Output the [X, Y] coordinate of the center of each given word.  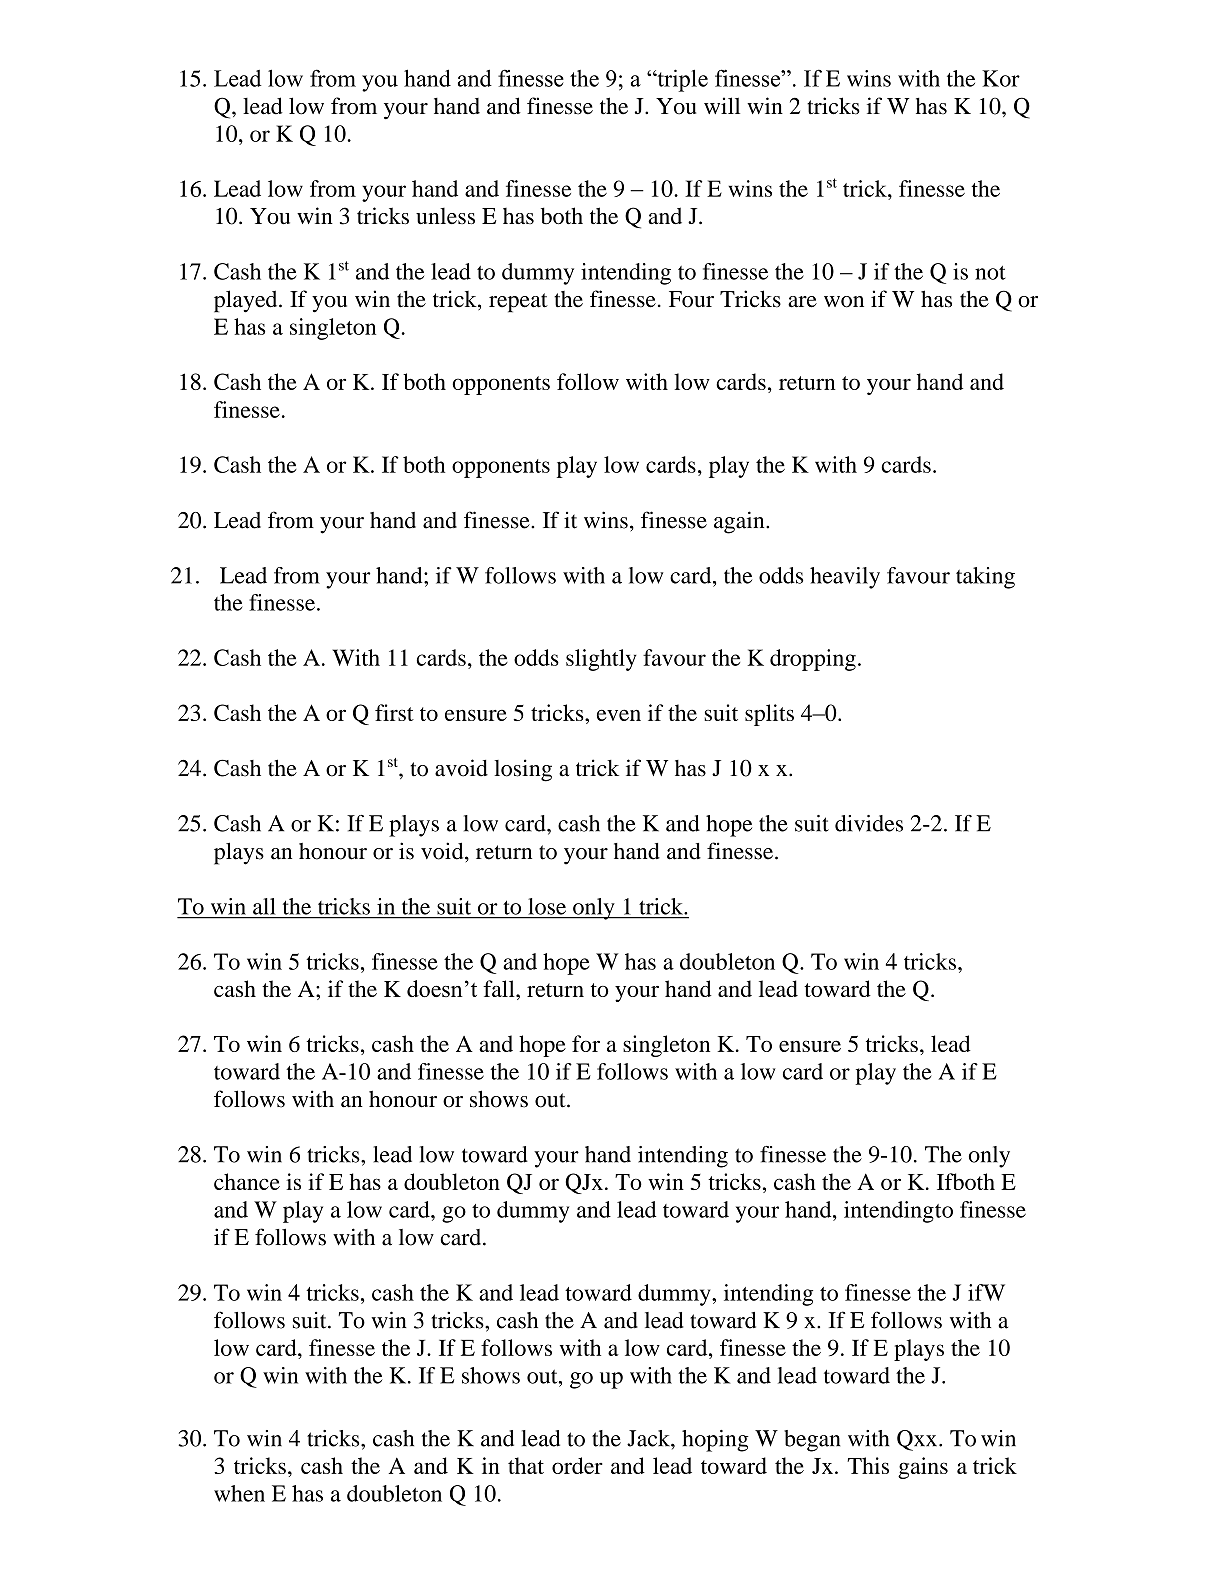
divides [869, 823]
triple [681, 80]
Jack [649, 1438]
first [394, 712]
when [239, 1493]
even [619, 715]
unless [445, 215]
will [722, 105]
